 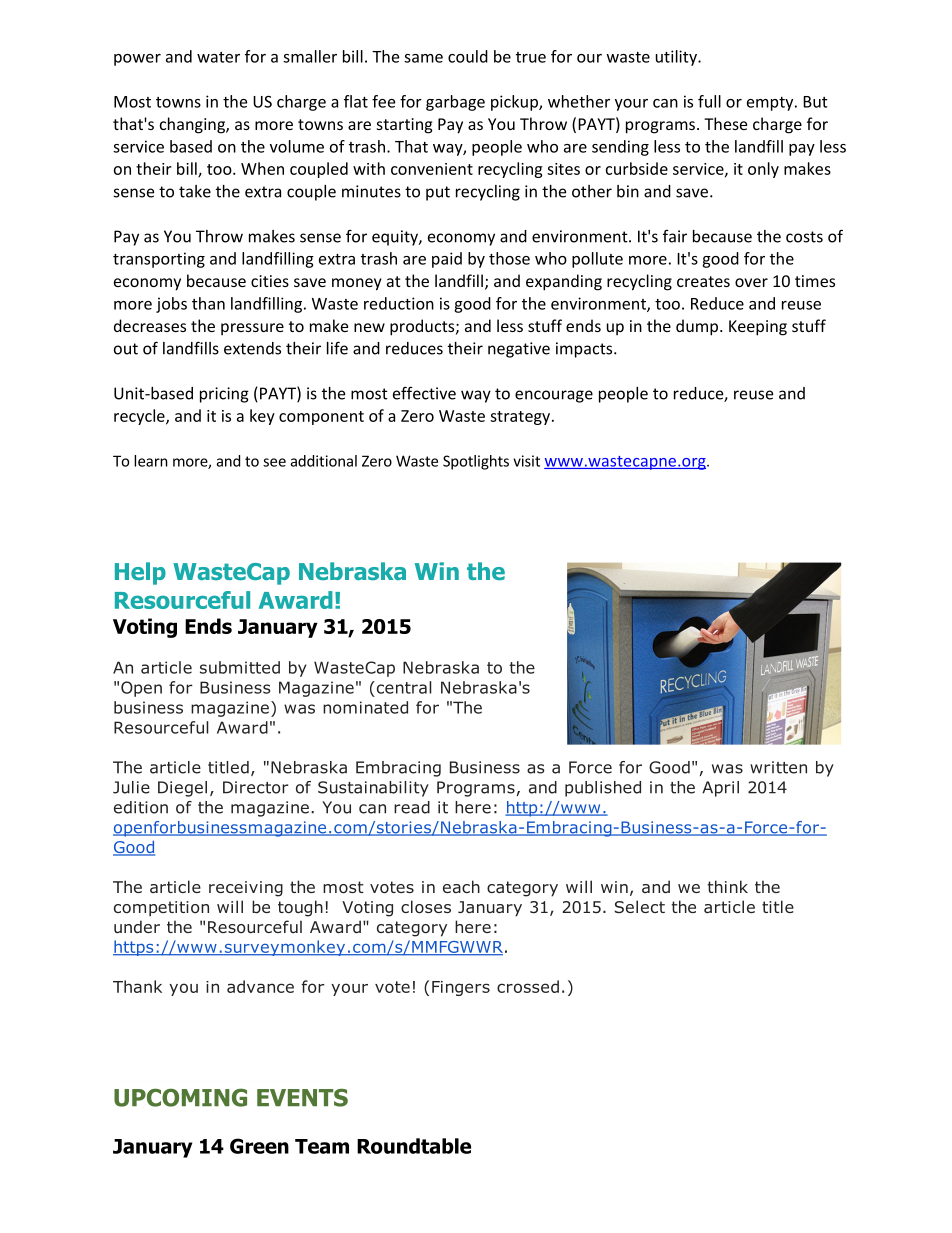 What do you see at coordinates (709, 101) in the screenshot?
I see `full` at bounding box center [709, 101].
